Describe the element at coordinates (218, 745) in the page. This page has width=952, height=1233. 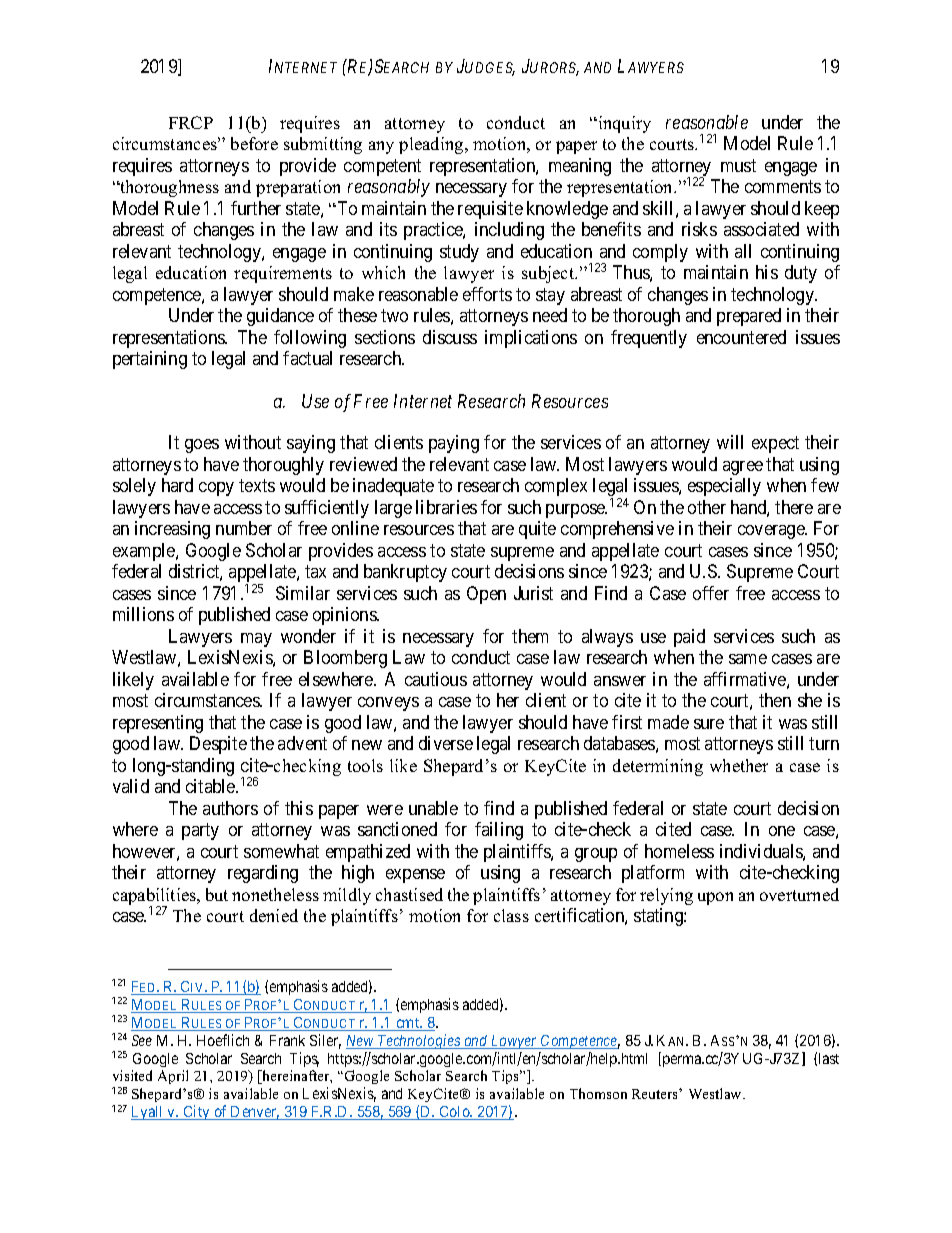
I see `Despite` at that location.
